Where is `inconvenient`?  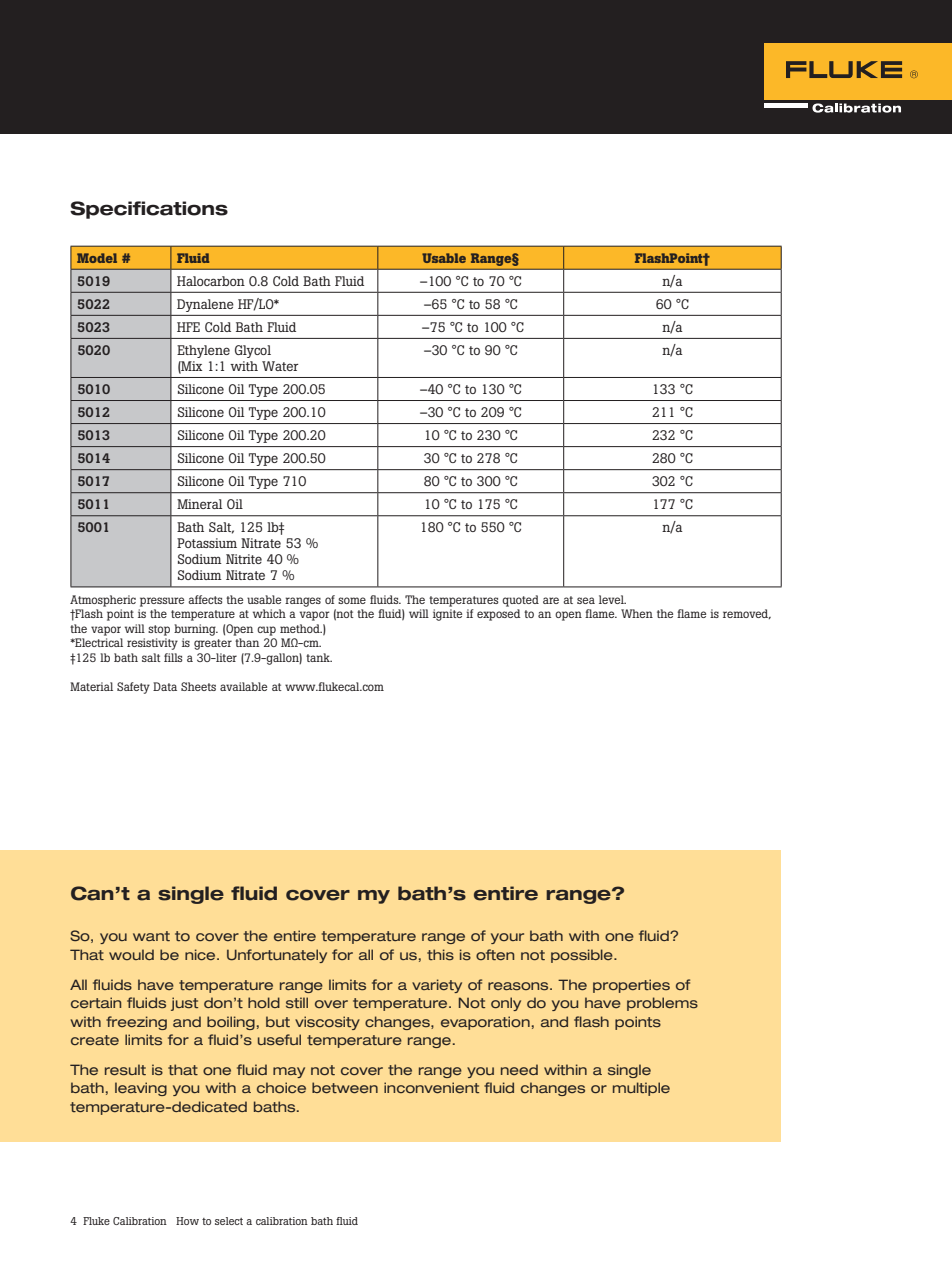 inconvenient is located at coordinates (431, 1087).
